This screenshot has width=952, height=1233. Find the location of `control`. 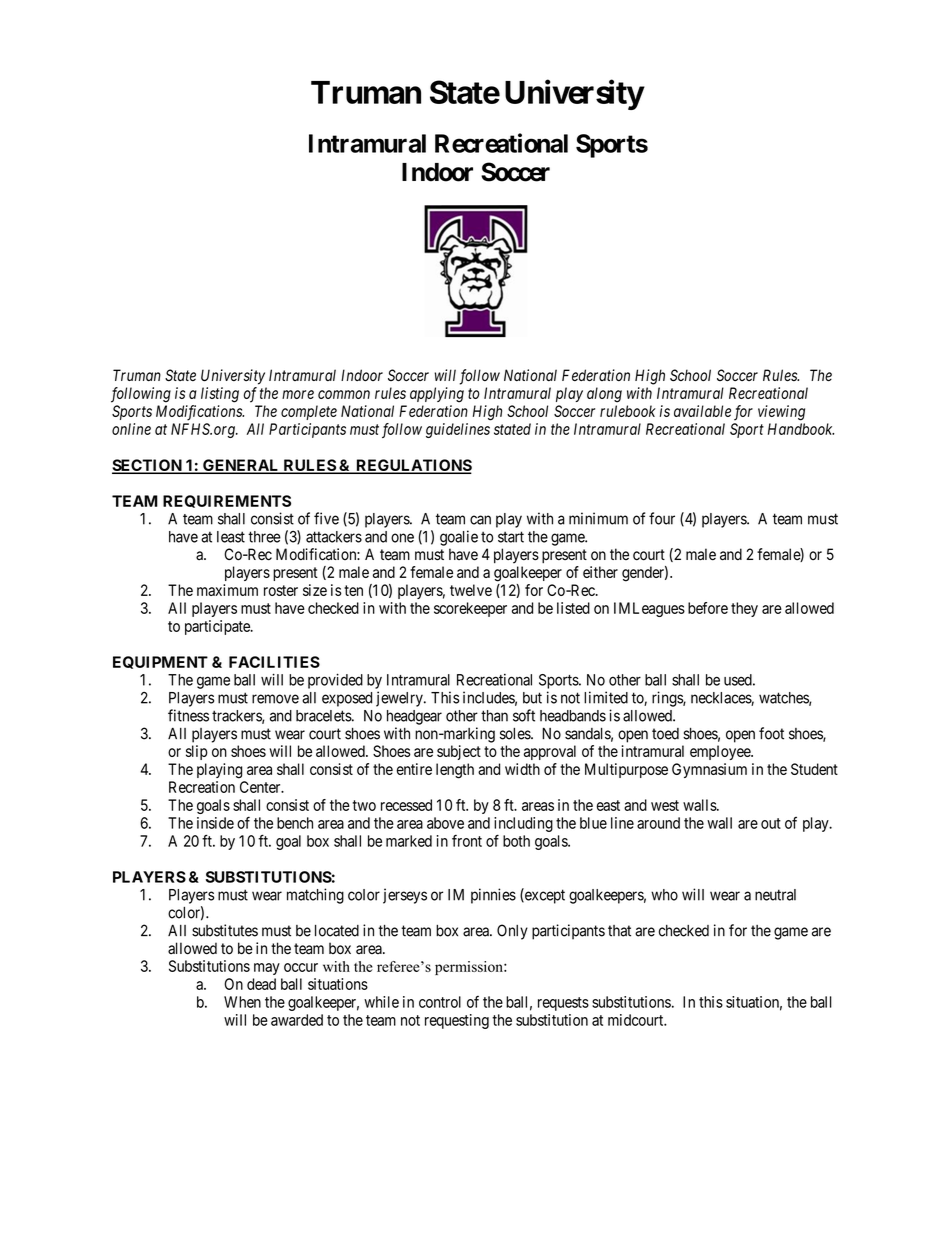

control is located at coordinates (440, 1002).
